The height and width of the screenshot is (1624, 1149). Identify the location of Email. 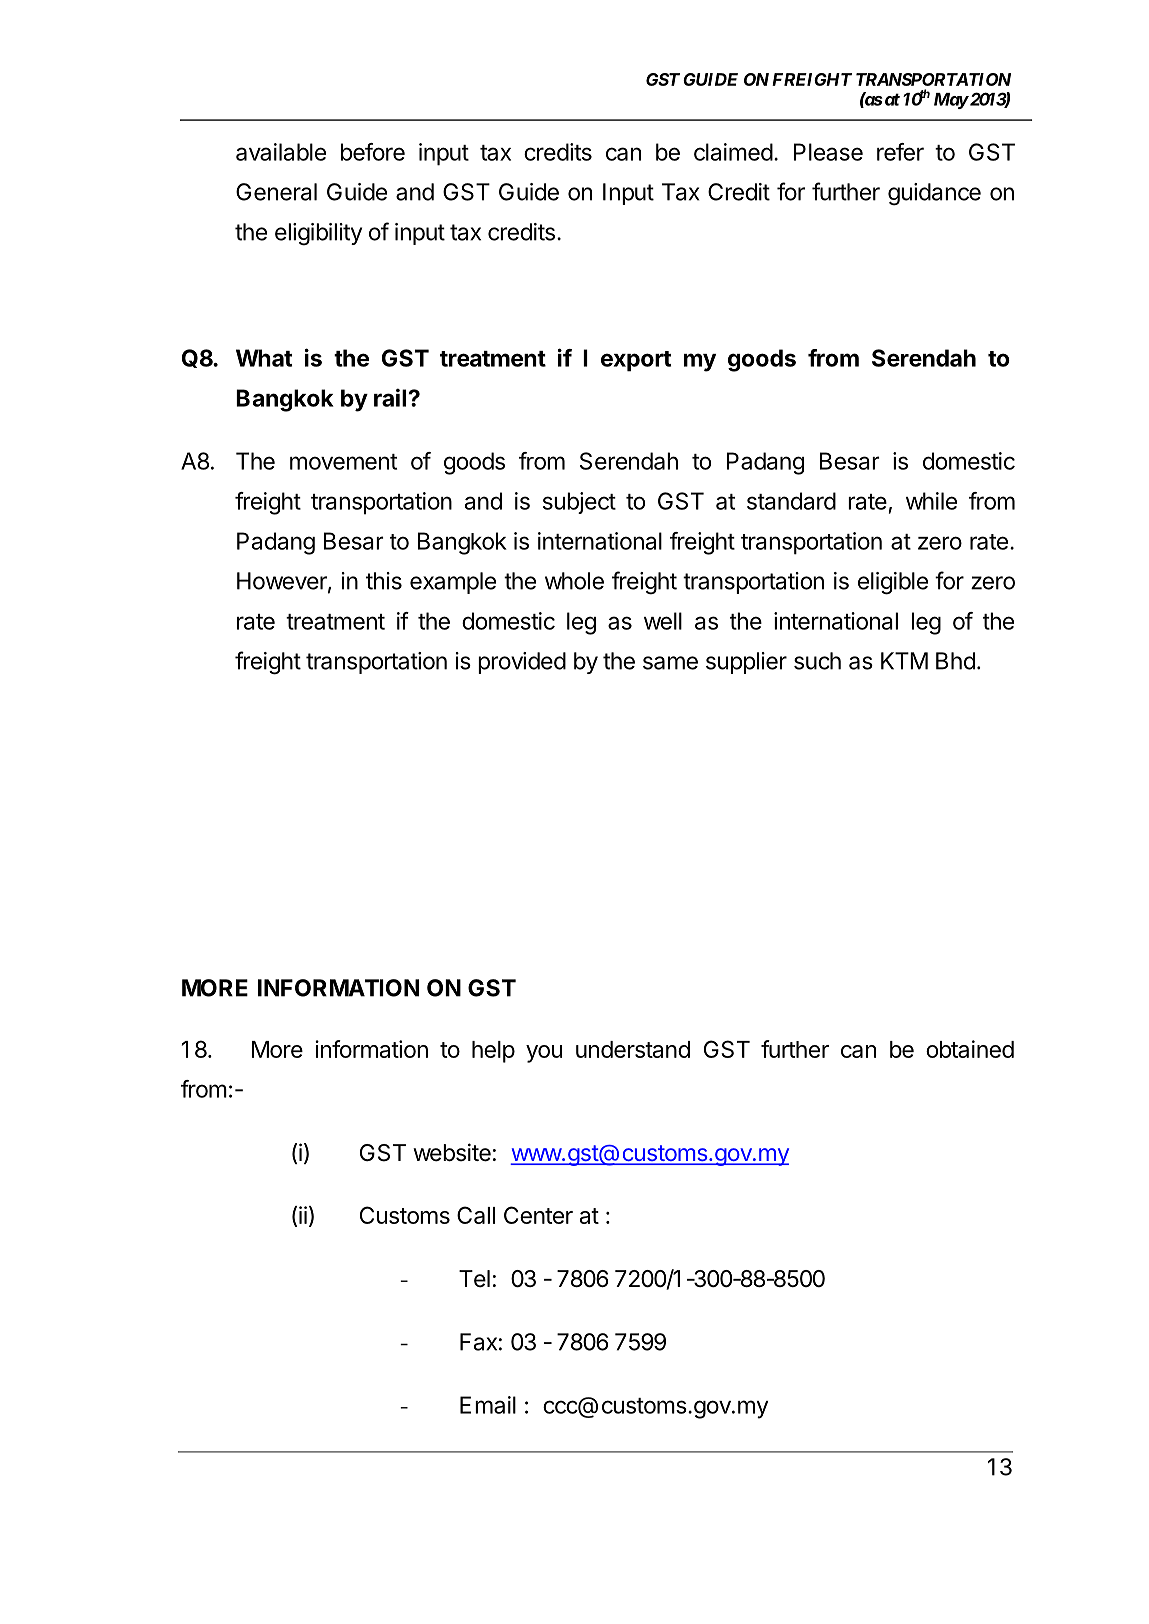
(488, 1405).
